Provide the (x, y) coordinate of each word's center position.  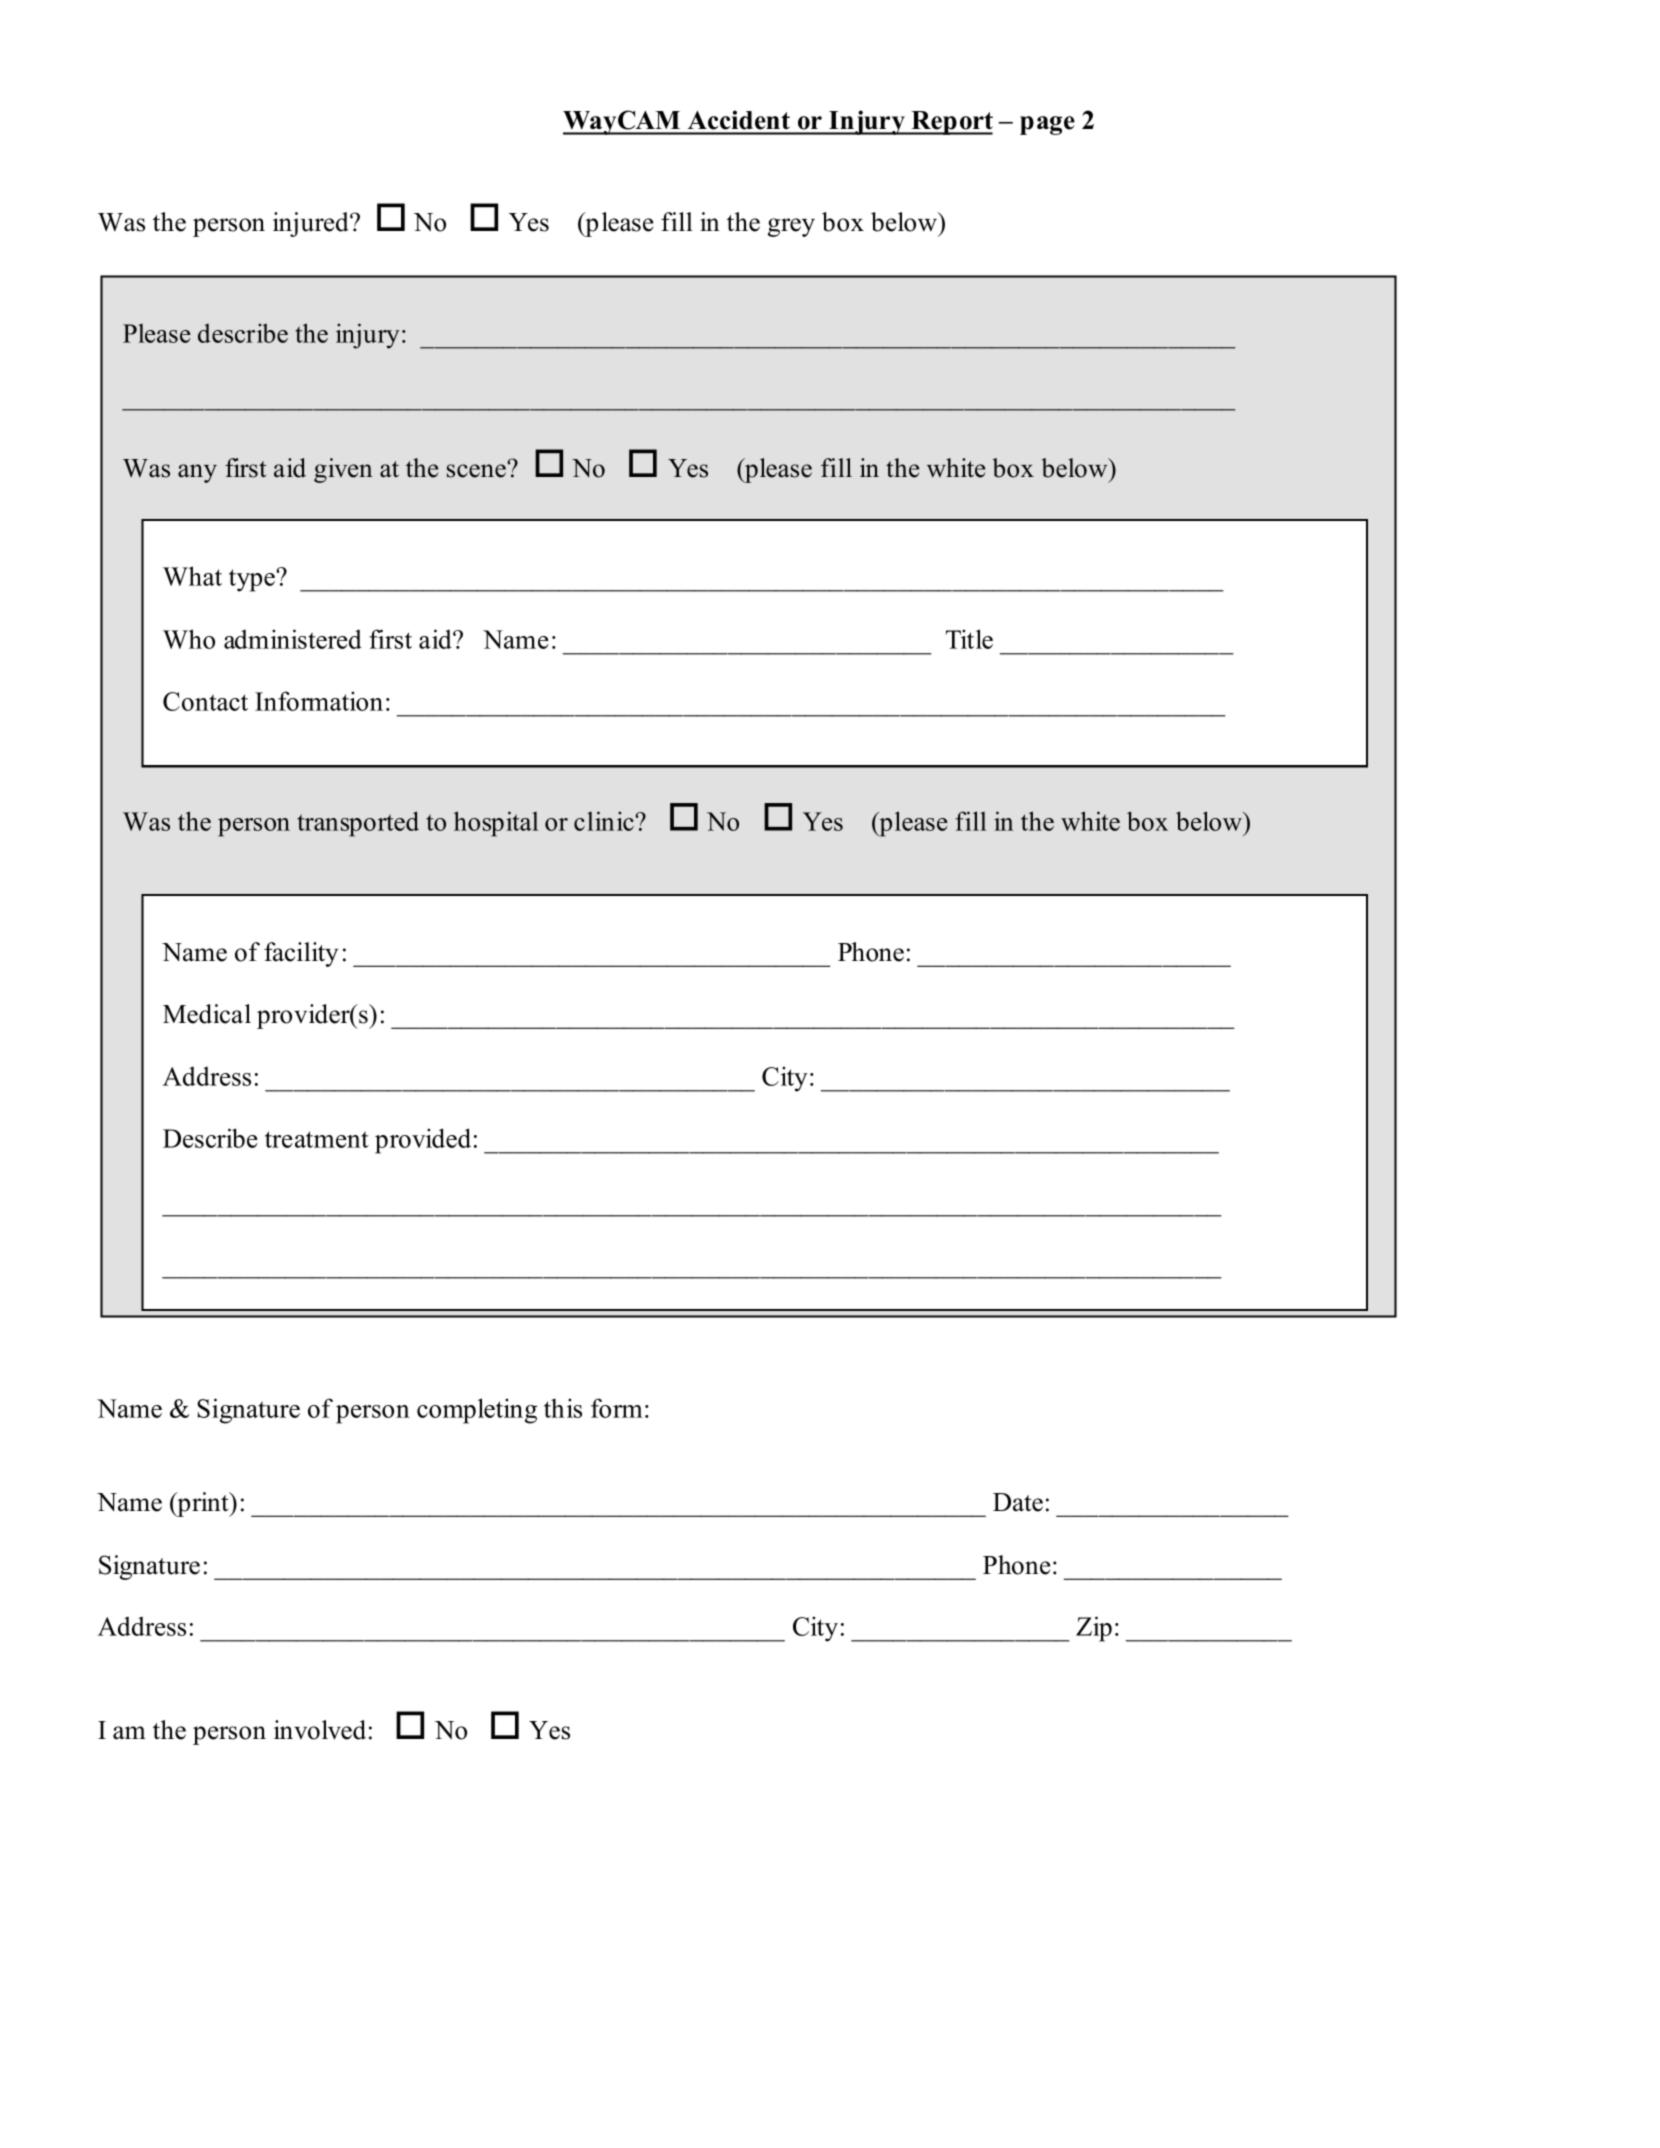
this (563, 1408)
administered (293, 639)
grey (791, 227)
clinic (605, 821)
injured (312, 224)
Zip (1094, 1629)
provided (423, 1141)
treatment (317, 1139)
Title (969, 639)
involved (320, 1730)
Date (1018, 1502)
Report (951, 123)
